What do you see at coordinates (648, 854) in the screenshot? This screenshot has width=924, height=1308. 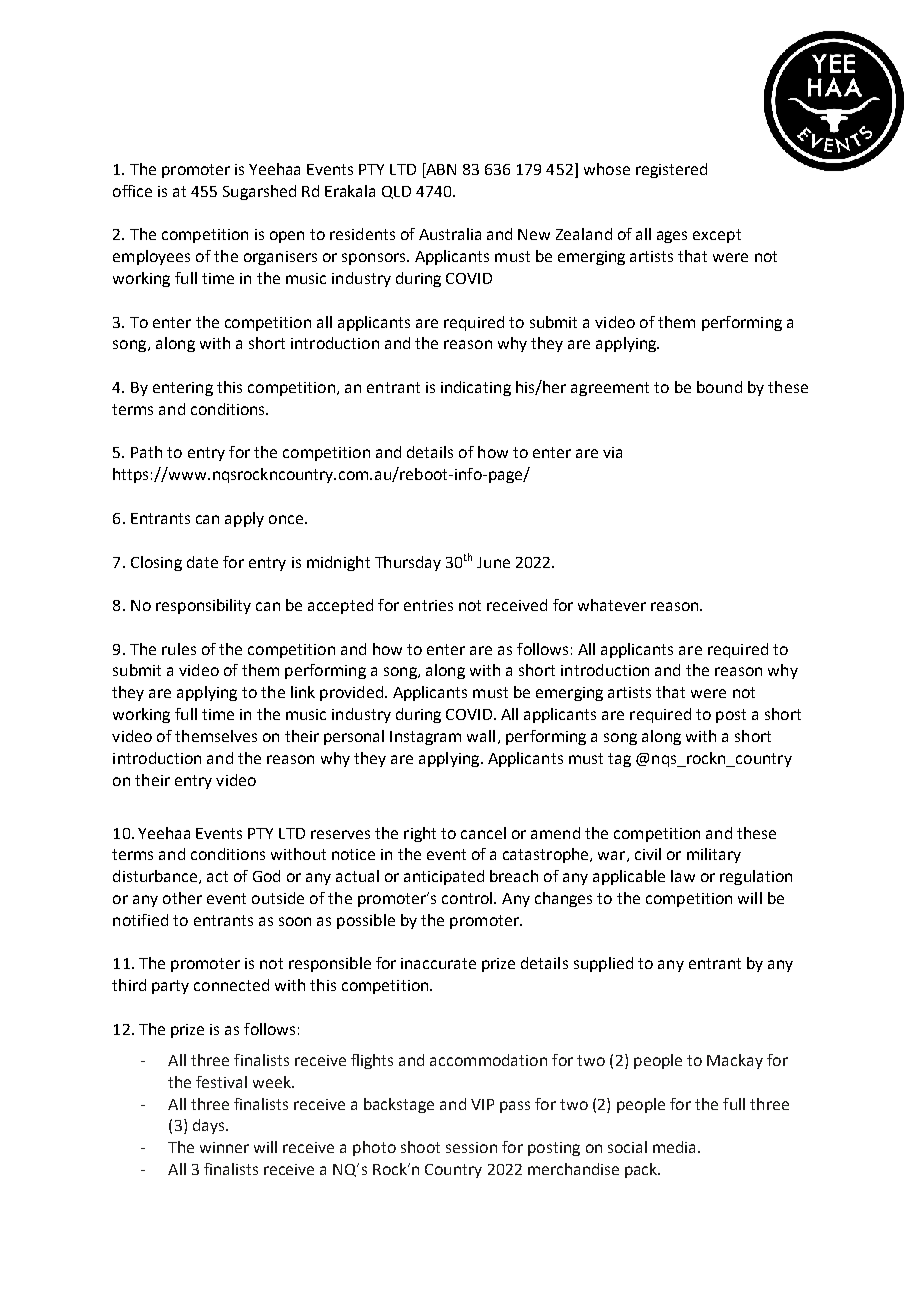 I see `civil` at bounding box center [648, 854].
